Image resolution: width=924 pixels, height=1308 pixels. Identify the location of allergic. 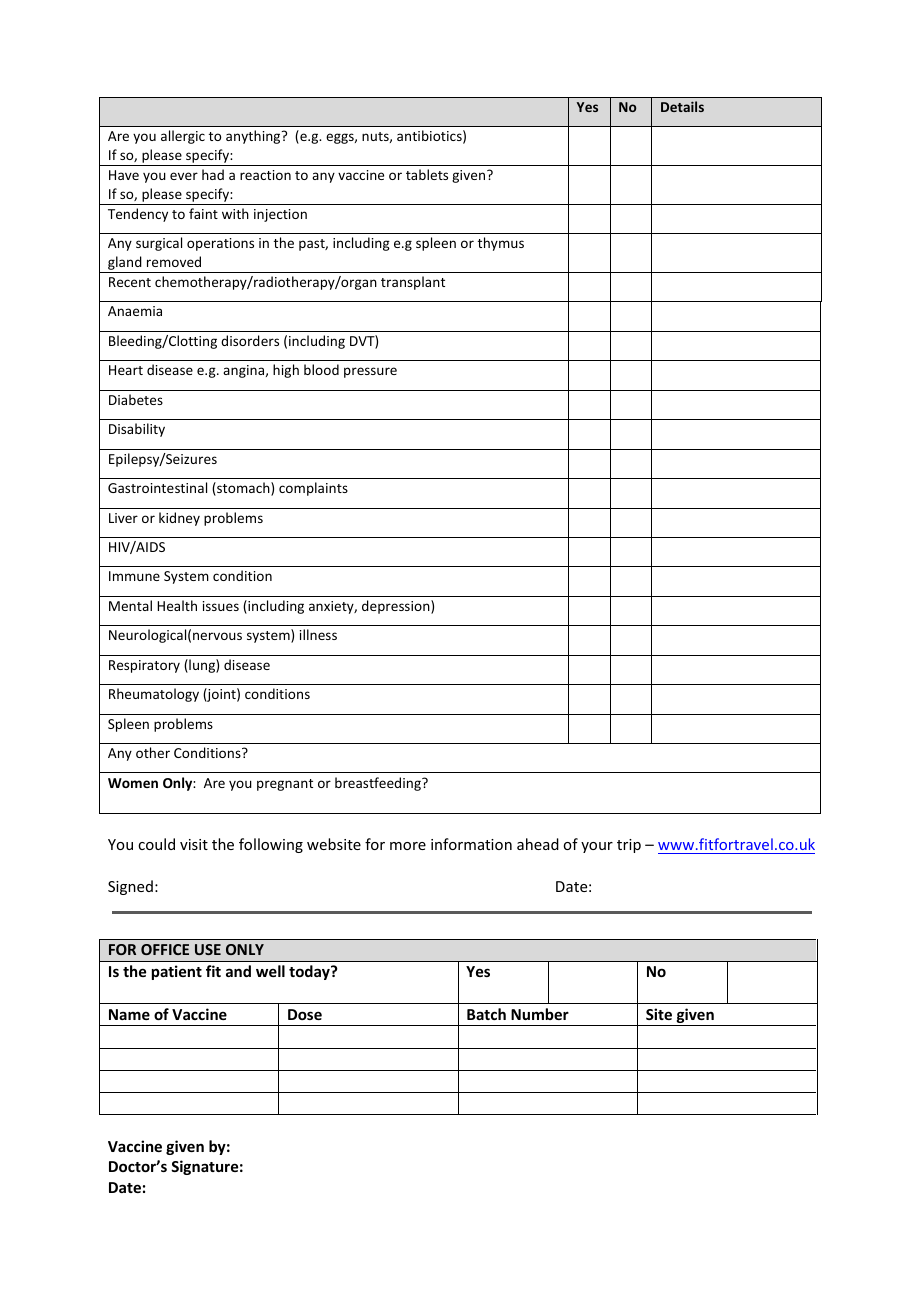
(183, 137).
